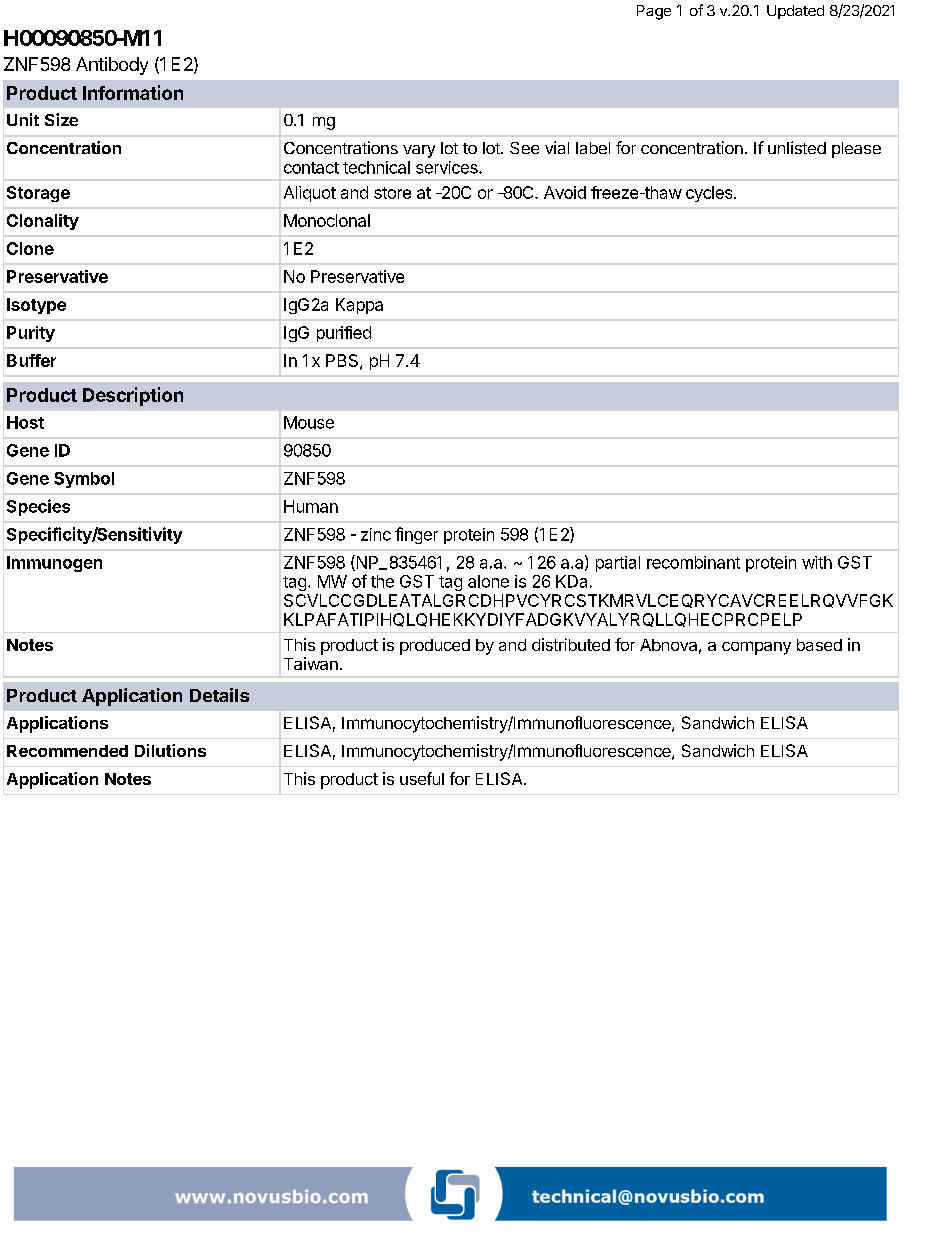 This screenshot has width=952, height=1233. I want to click on Page, so click(654, 12).
